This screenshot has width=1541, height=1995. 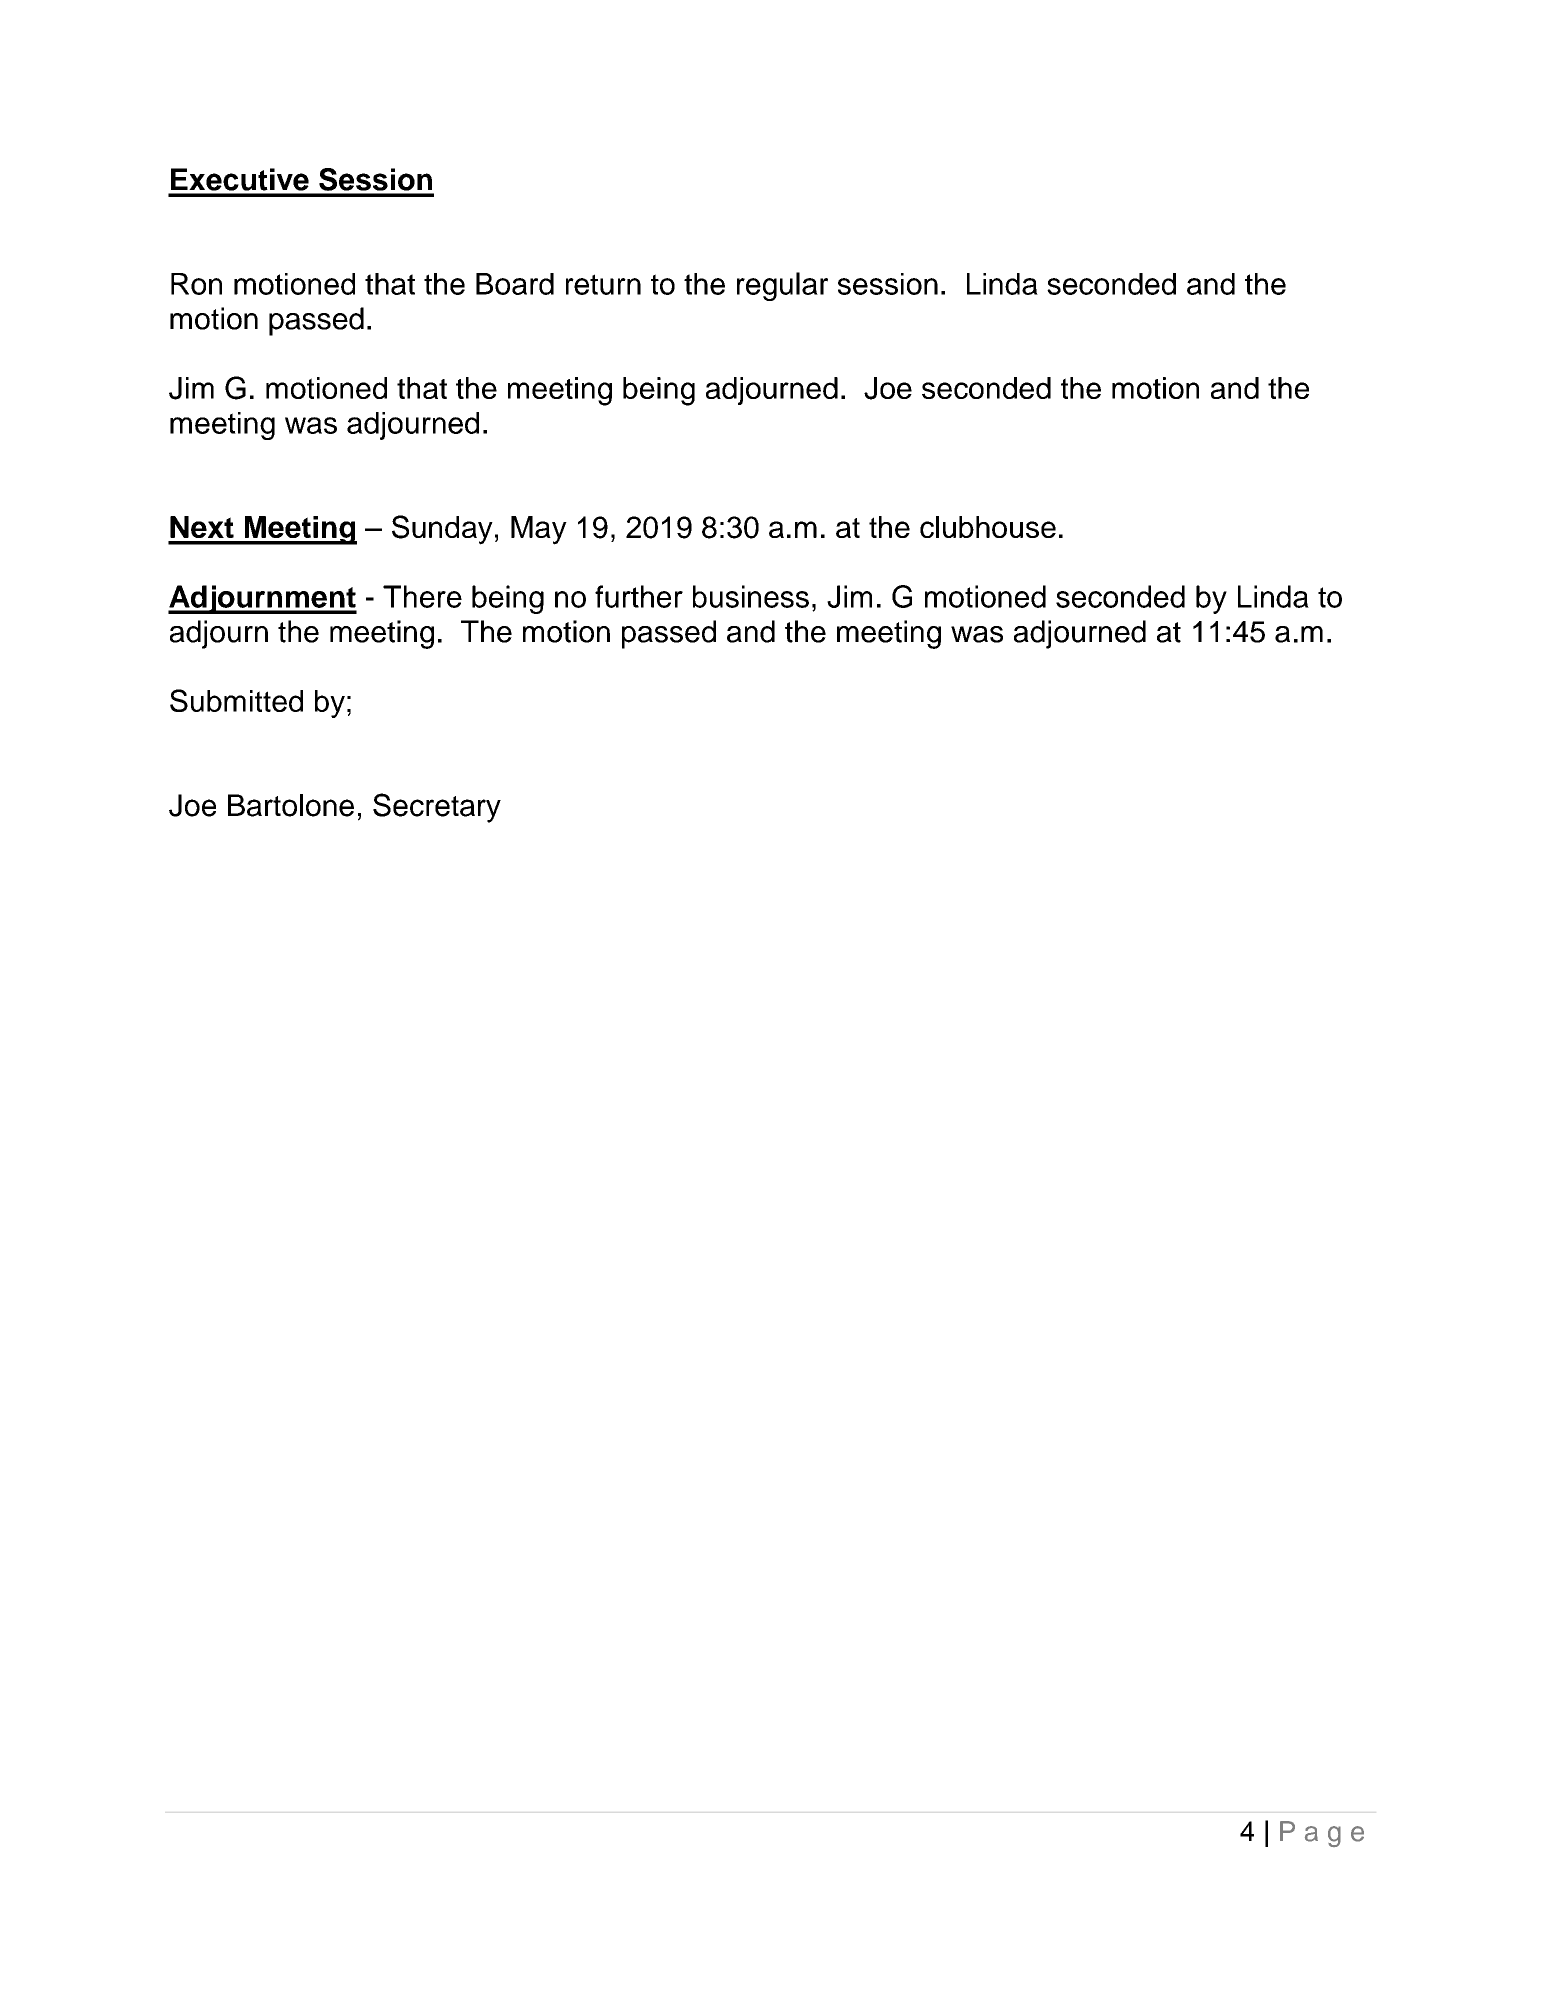 I want to click on Submitted, so click(x=236, y=700).
